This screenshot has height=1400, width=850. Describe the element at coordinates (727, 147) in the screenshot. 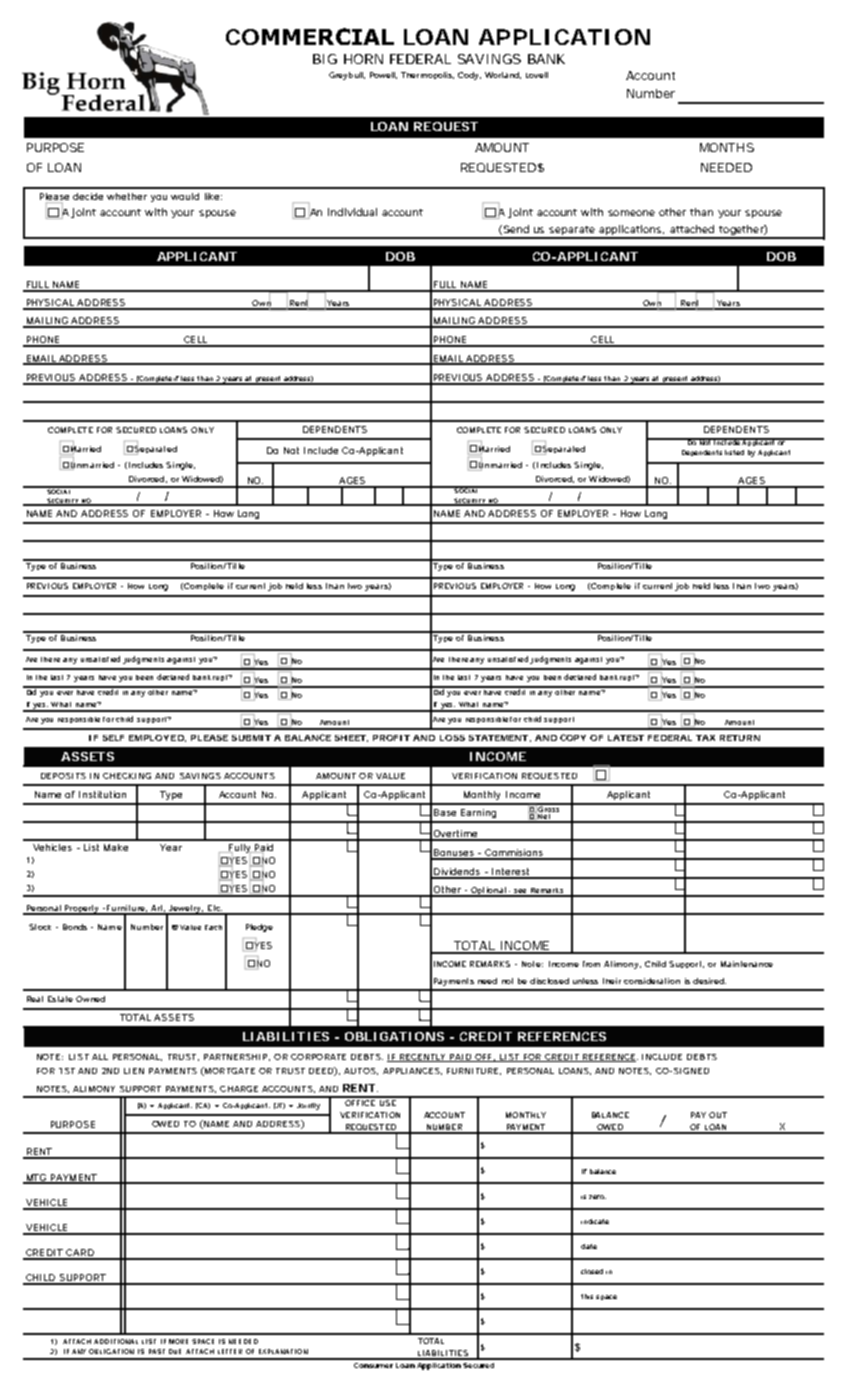

I see `MONTHS` at that location.
